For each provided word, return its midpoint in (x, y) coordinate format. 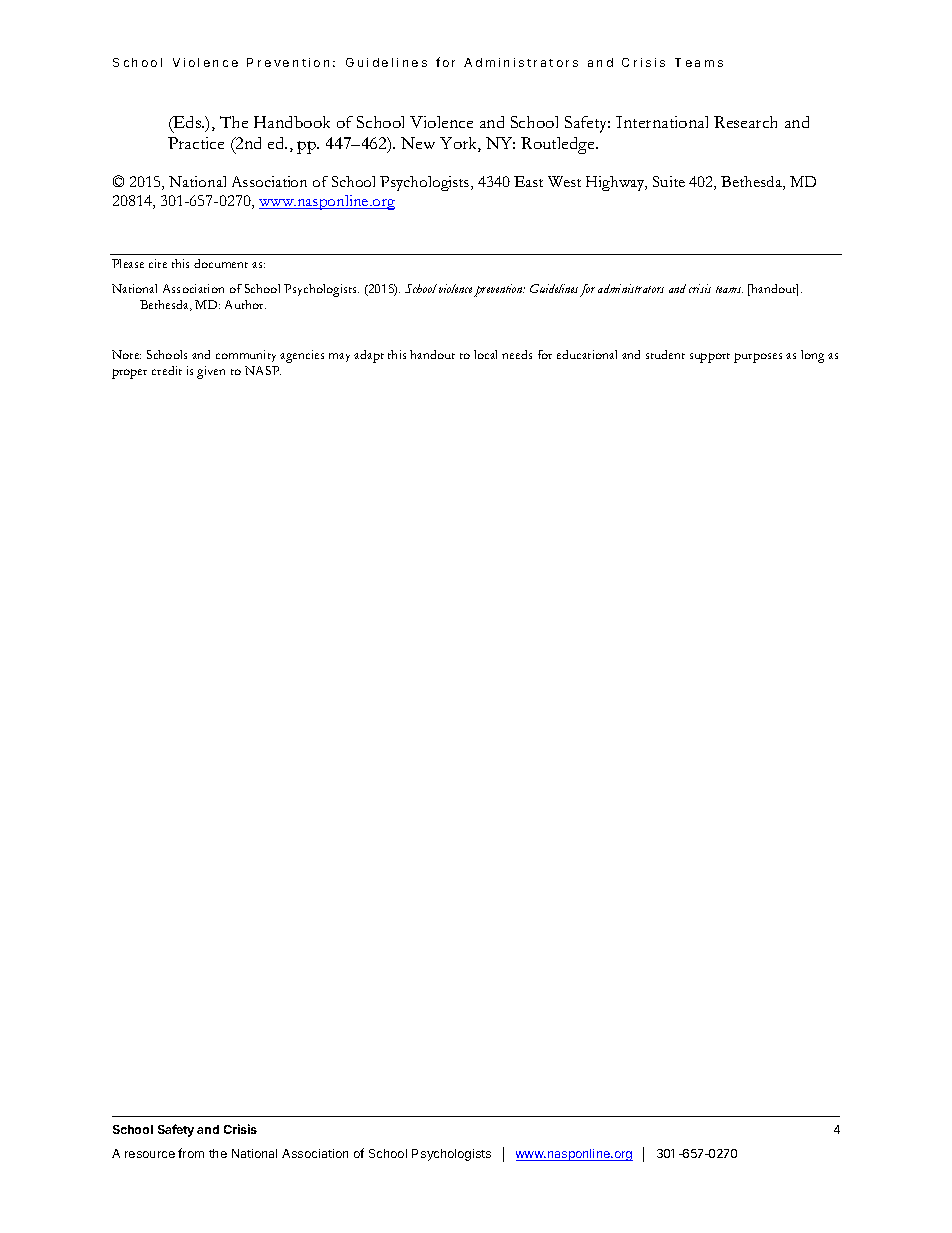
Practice (196, 143)
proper (129, 374)
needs (517, 354)
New (418, 143)
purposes (758, 358)
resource (150, 1154)
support (710, 358)
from (191, 1153)
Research (745, 122)
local (485, 354)
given (211, 372)
